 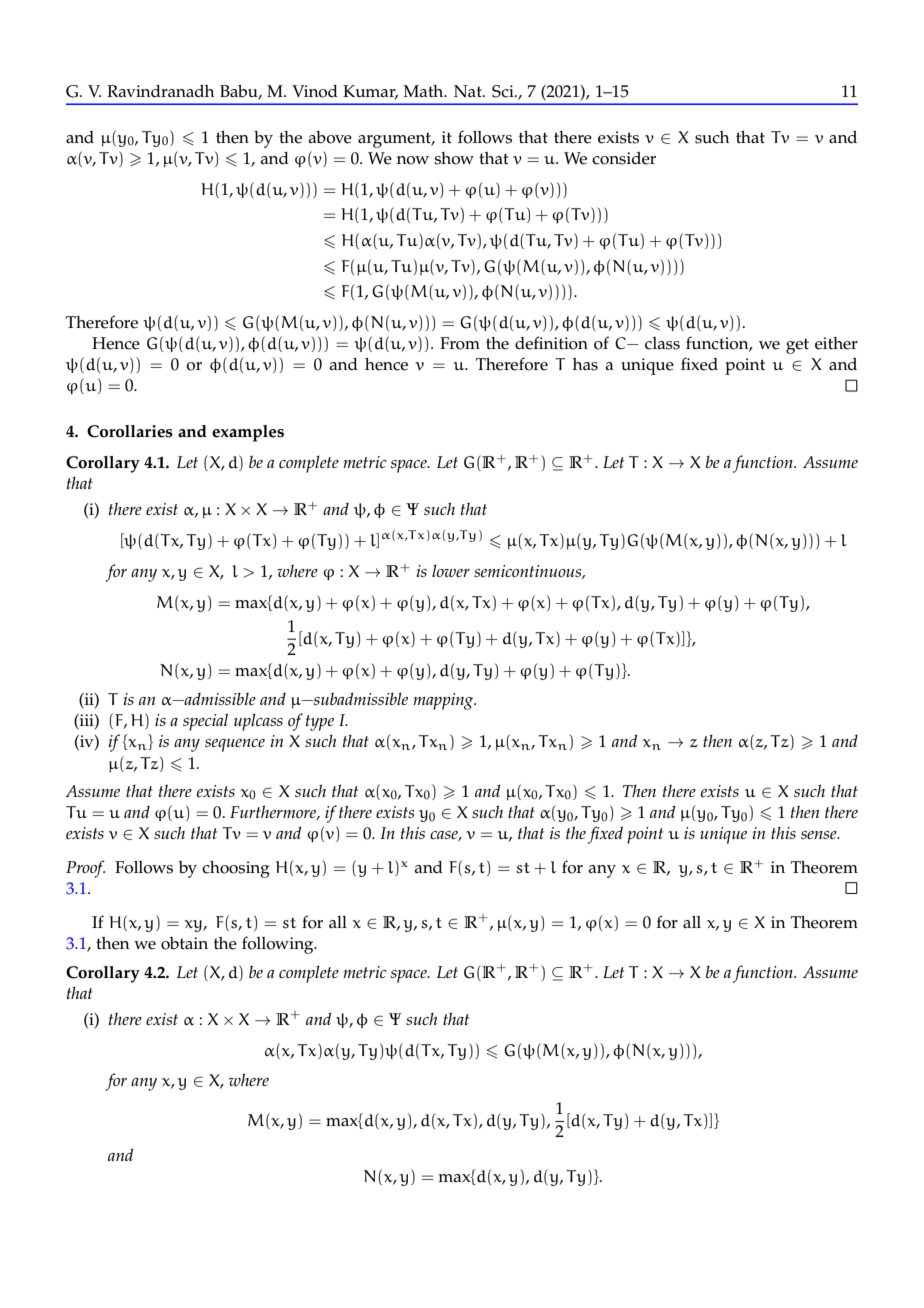 I want to click on consider, so click(x=624, y=158).
